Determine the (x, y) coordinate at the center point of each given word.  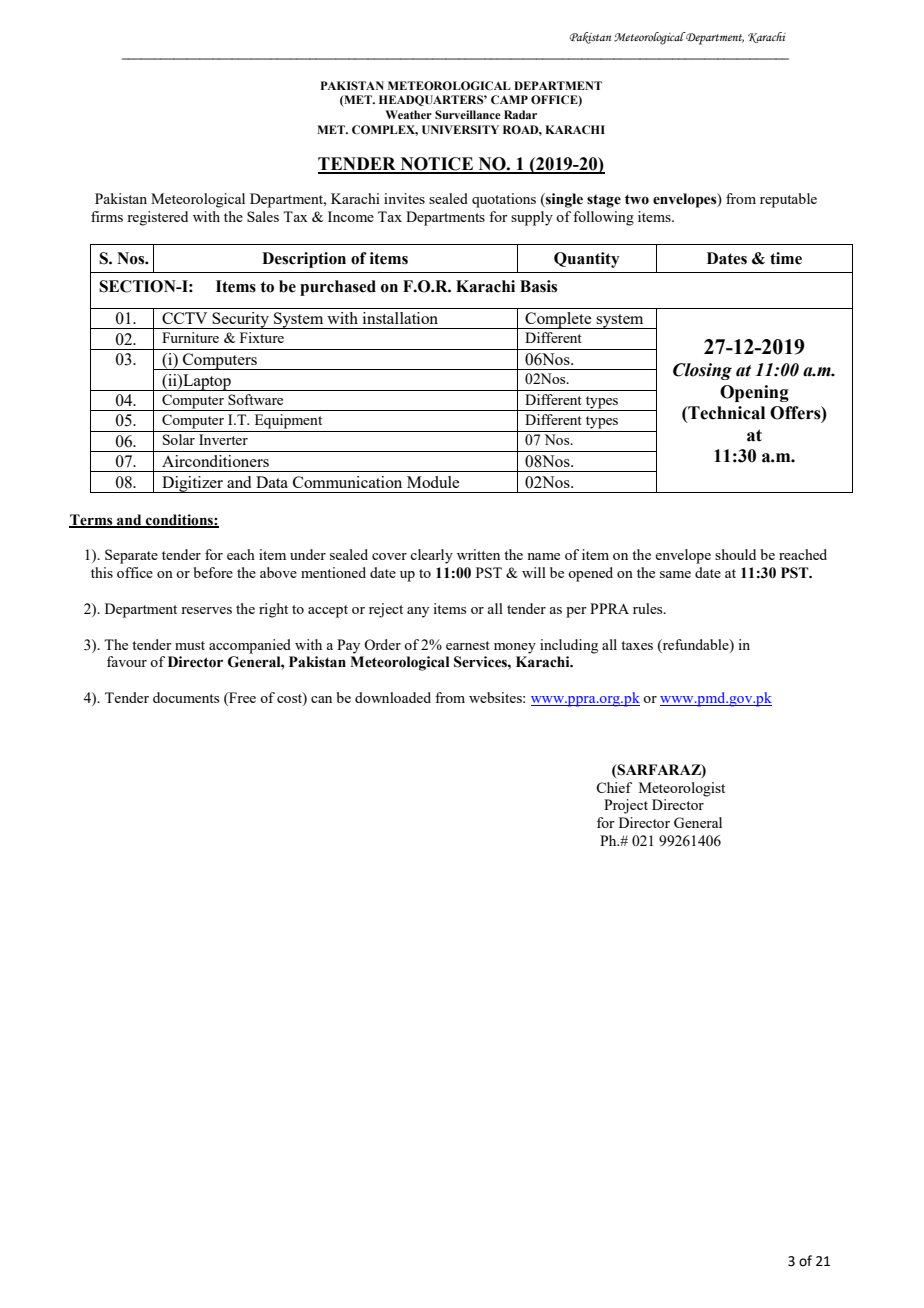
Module (433, 482)
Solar (179, 439)
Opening (754, 393)
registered (157, 218)
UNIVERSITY (460, 129)
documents (186, 697)
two (637, 199)
